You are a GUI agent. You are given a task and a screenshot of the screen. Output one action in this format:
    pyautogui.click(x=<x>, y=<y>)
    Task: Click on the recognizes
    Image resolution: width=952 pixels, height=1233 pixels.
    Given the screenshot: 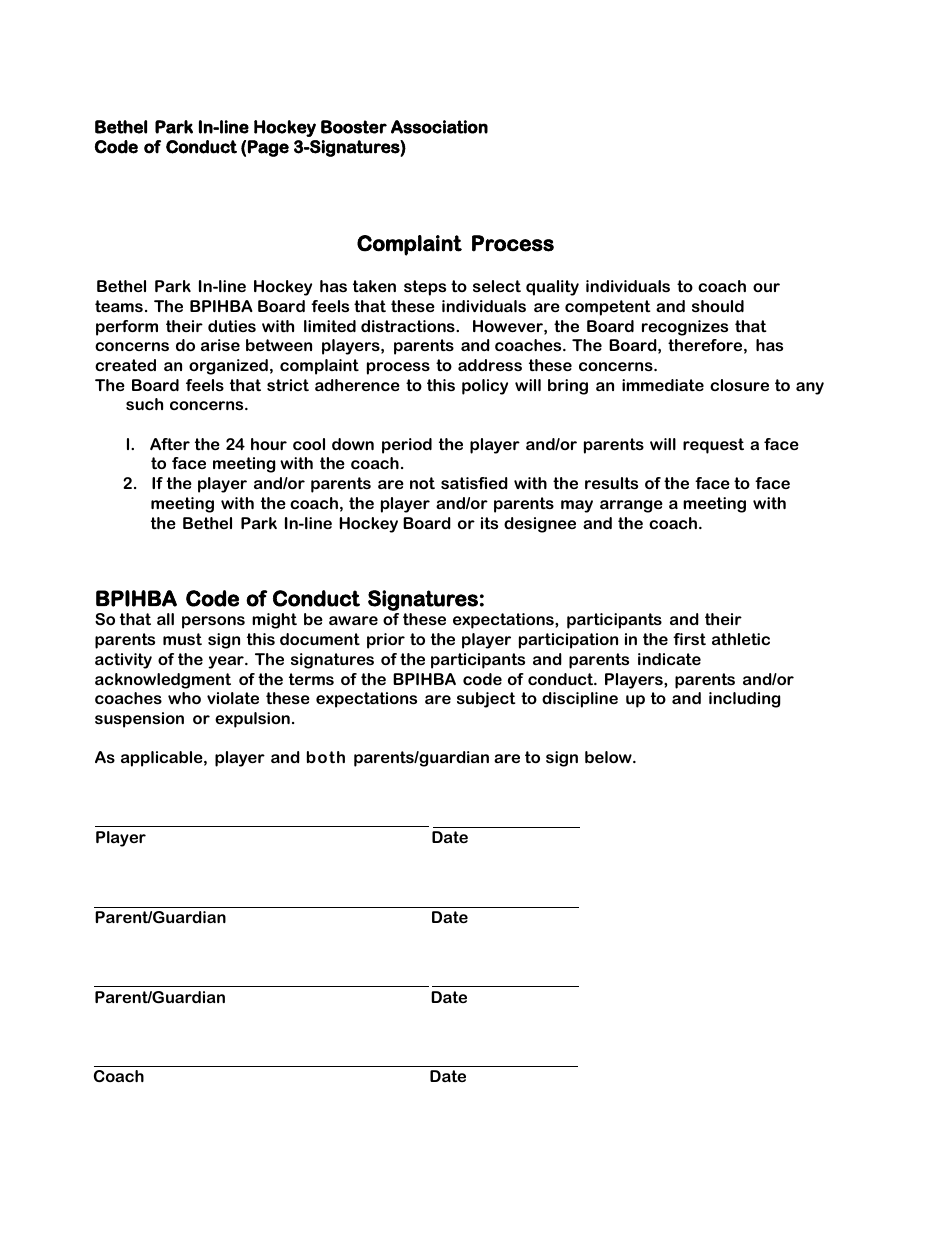 What is the action you would take?
    pyautogui.click(x=685, y=328)
